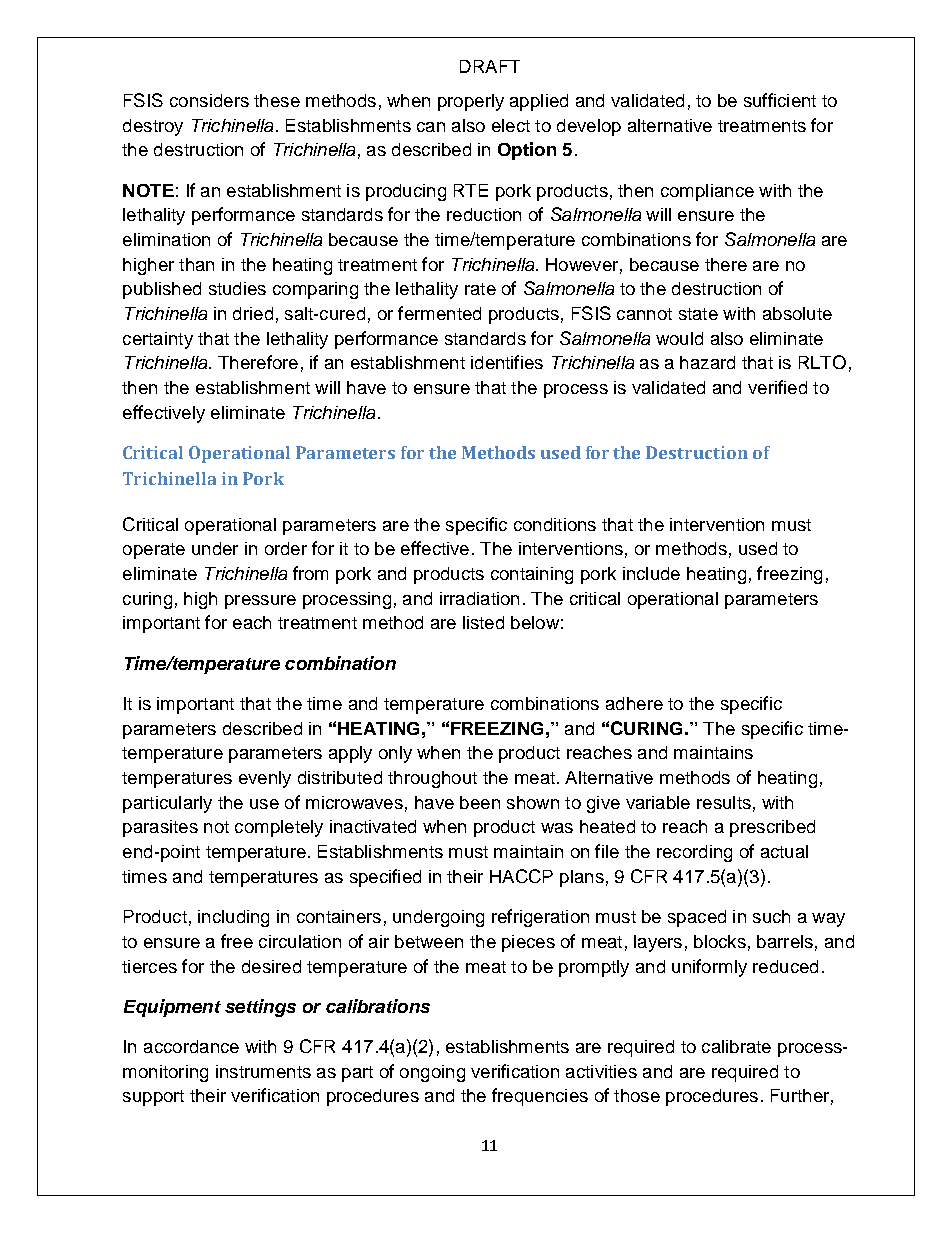 The height and width of the image is (1233, 952). I want to click on ongoing, so click(432, 1073).
